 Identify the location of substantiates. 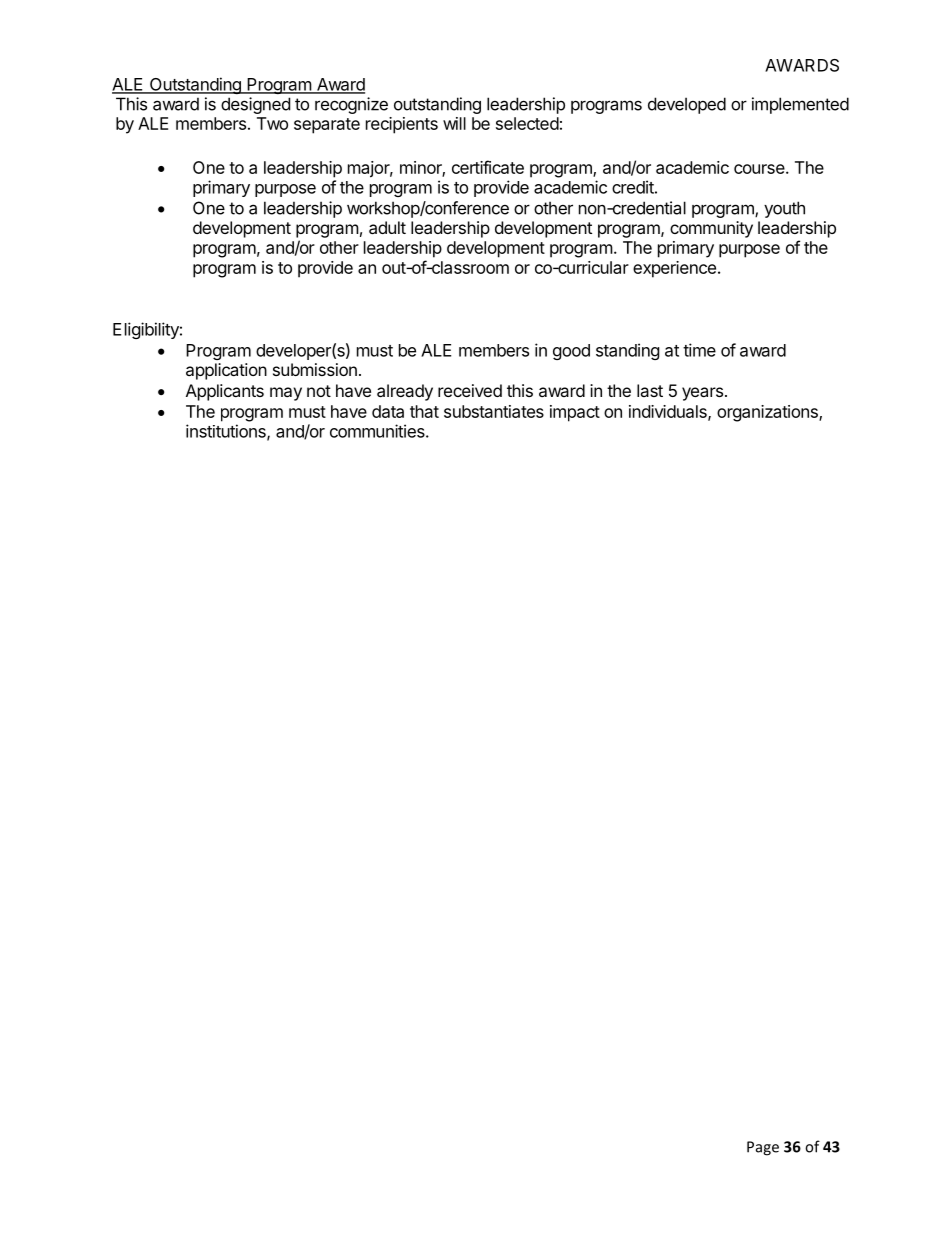
(494, 411).
